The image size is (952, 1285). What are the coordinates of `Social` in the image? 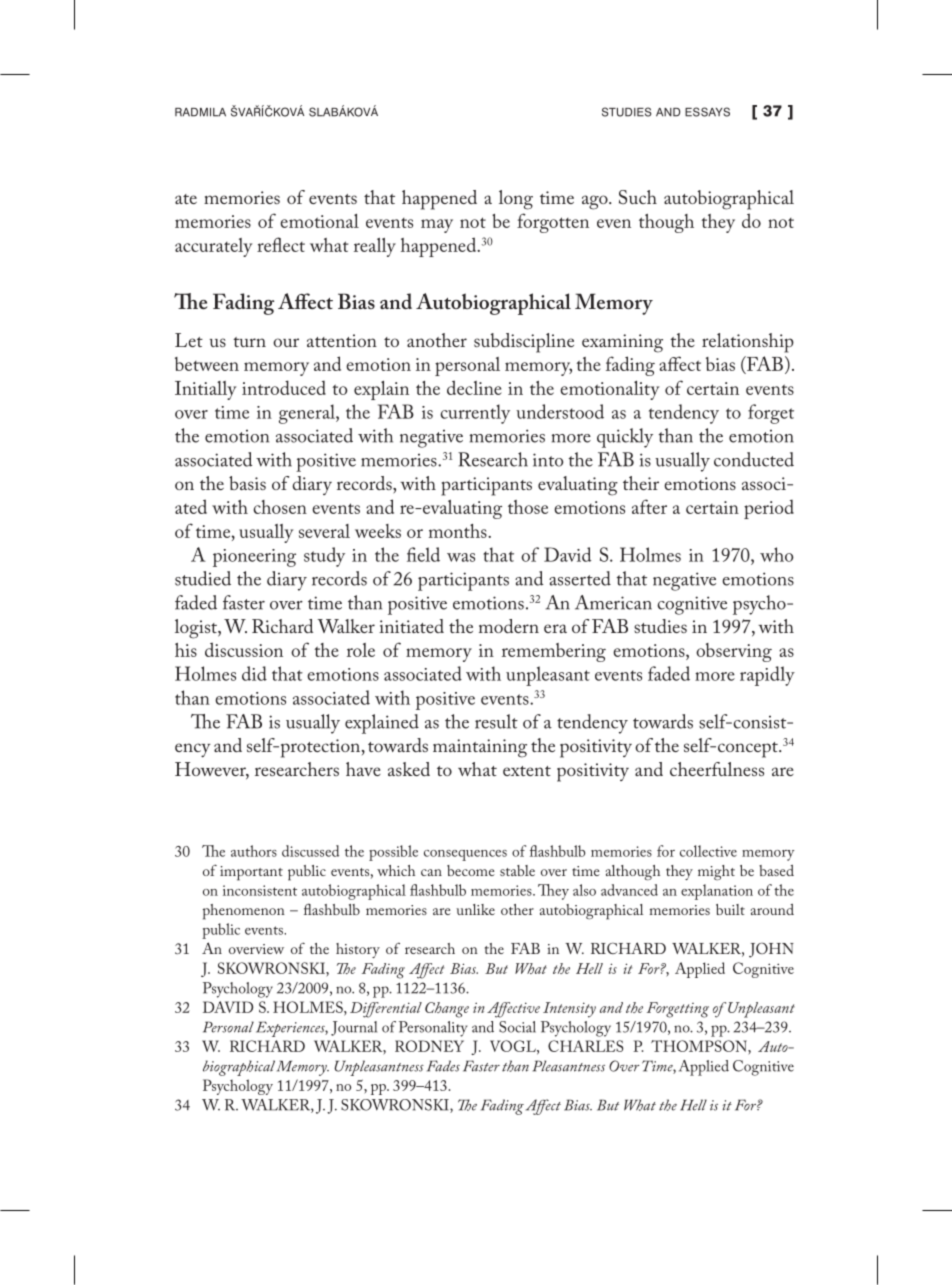 It's located at (517, 1027).
